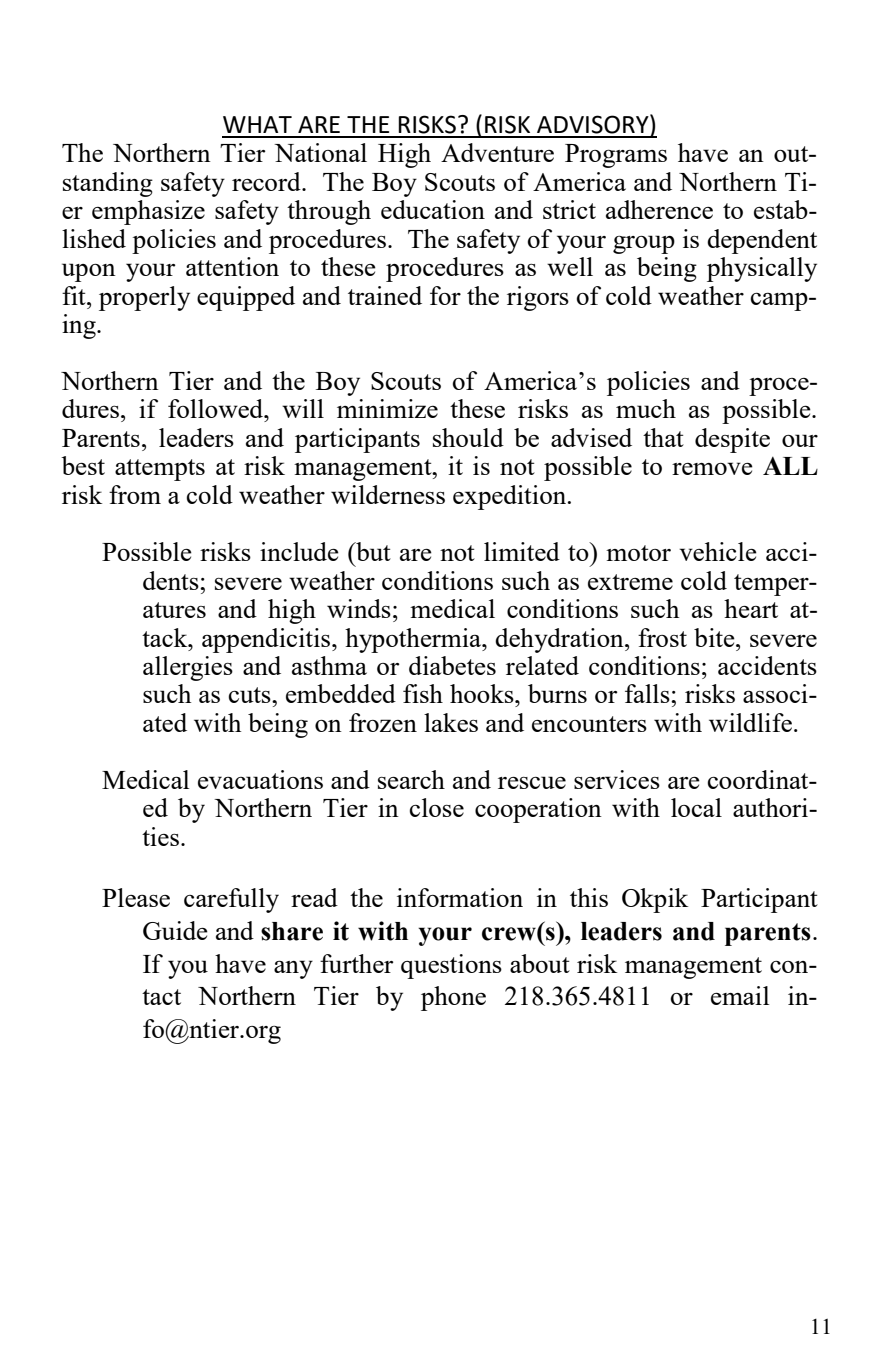  What do you see at coordinates (175, 930) in the screenshot?
I see `Guide` at bounding box center [175, 930].
